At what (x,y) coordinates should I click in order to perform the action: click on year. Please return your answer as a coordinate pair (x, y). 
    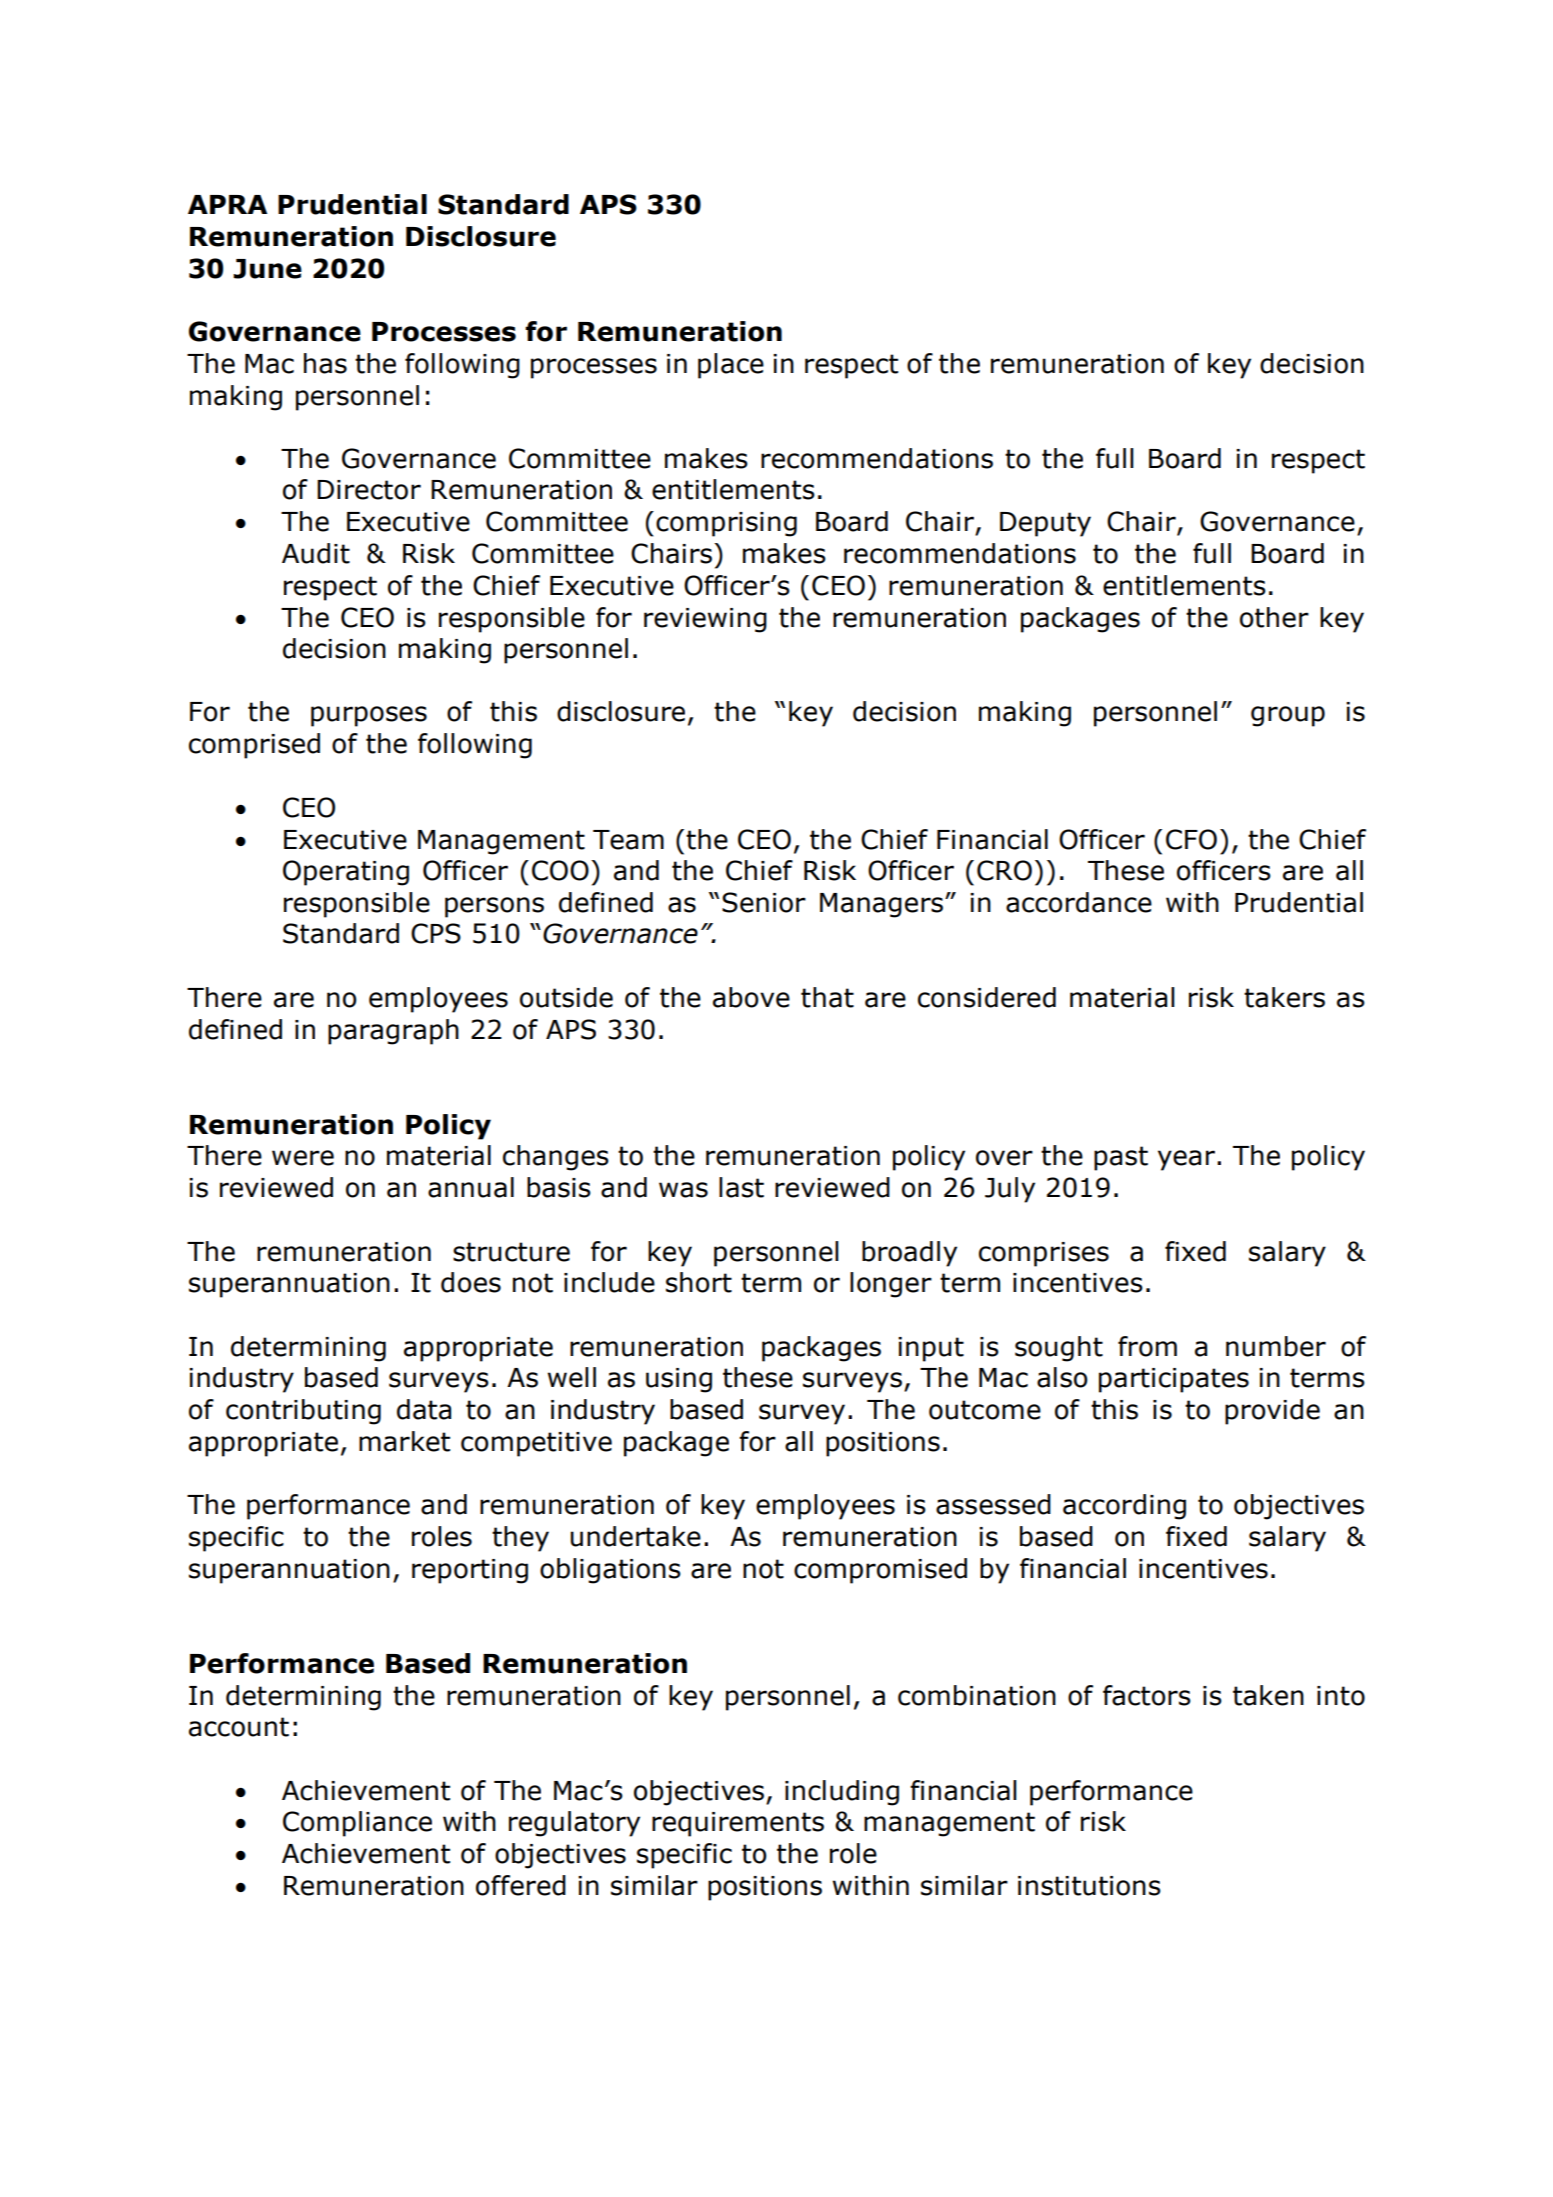
    Looking at the image, I should click on (1188, 1160).
